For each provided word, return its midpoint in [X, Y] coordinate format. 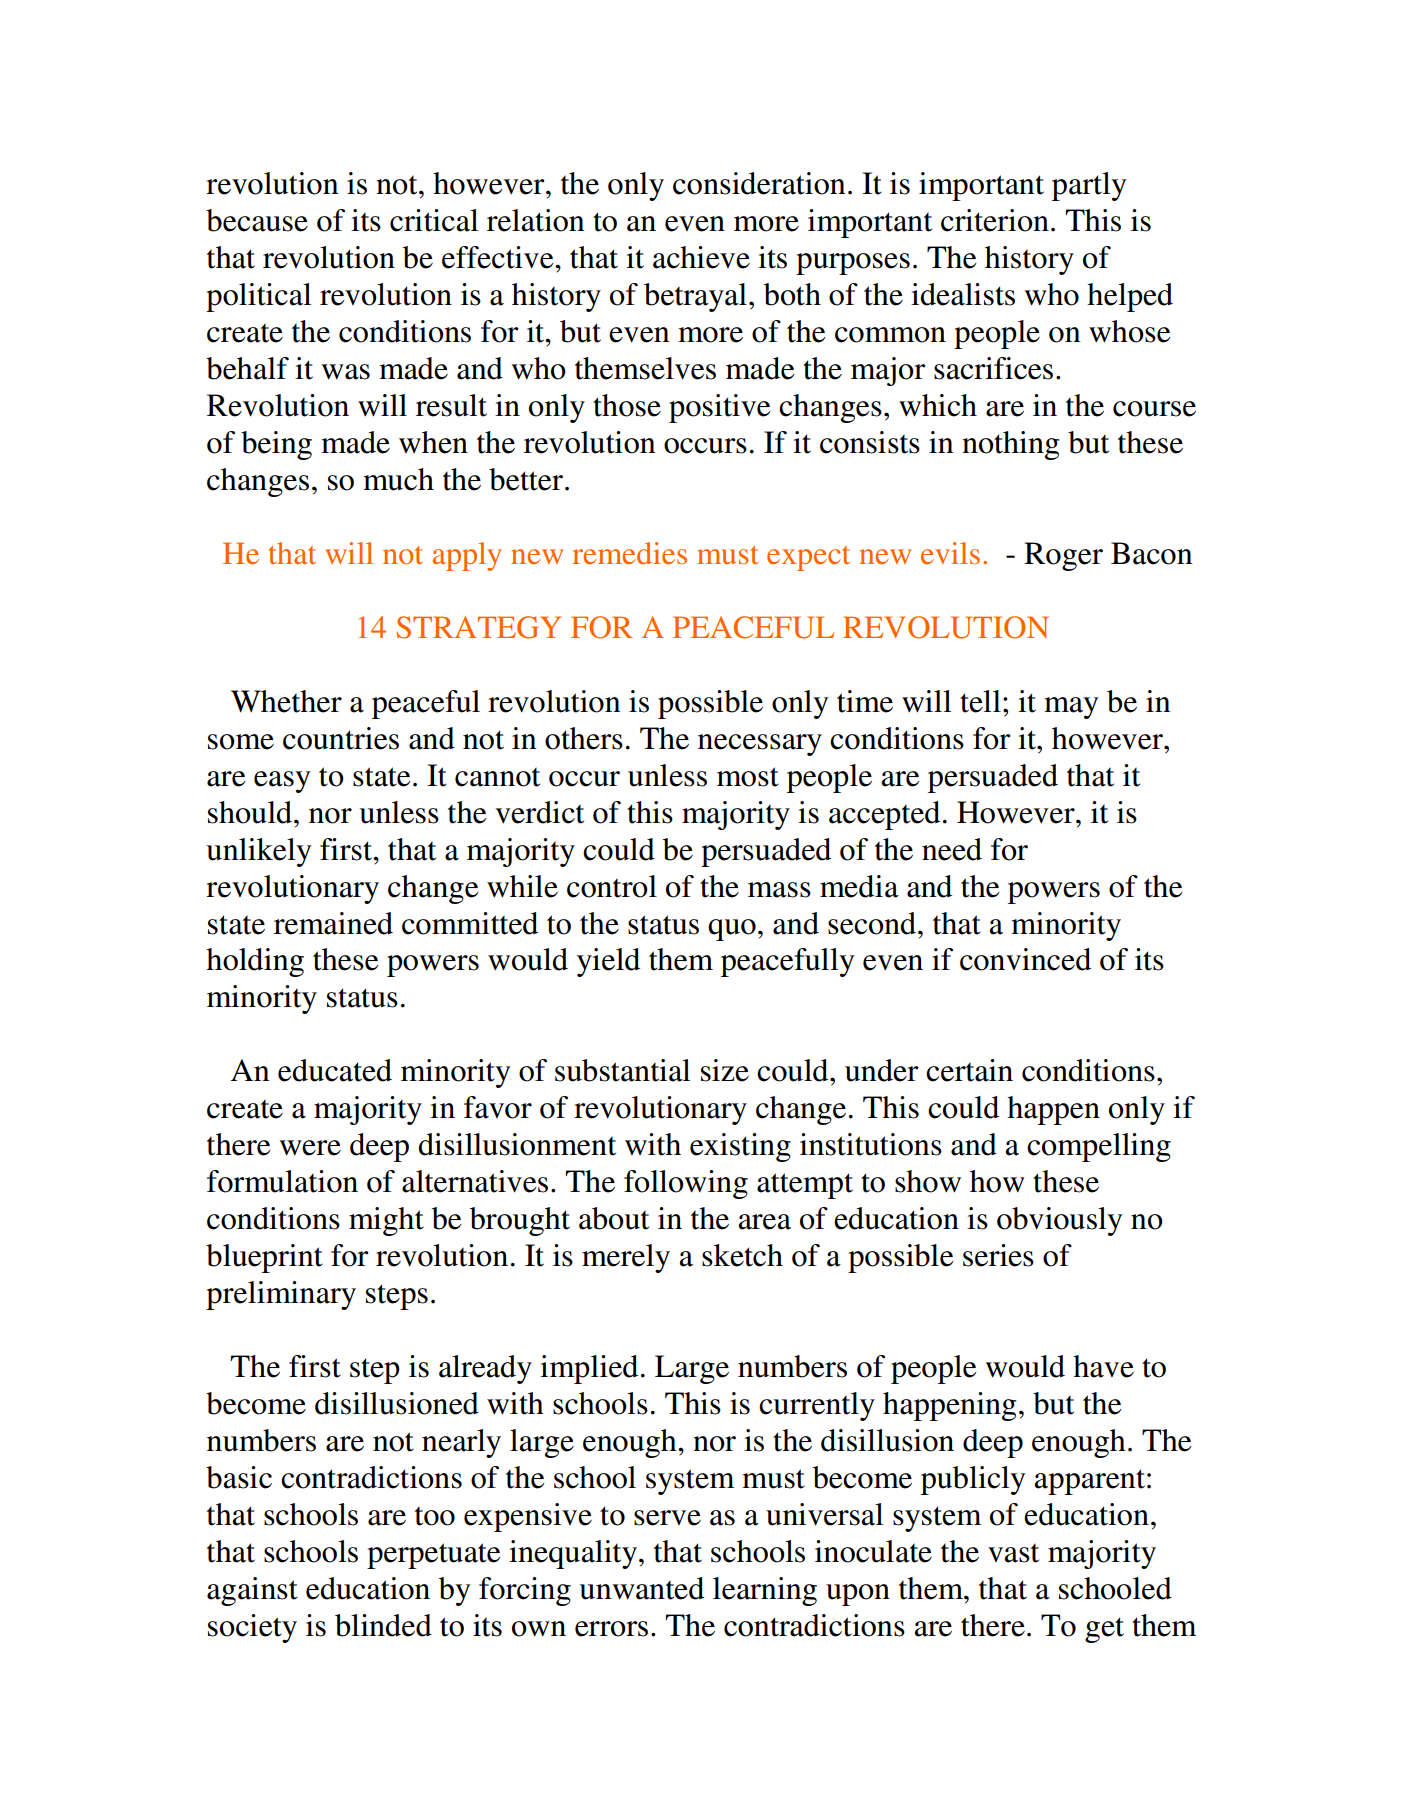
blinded [383, 1625]
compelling [1099, 1147]
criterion [995, 220]
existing [740, 1147]
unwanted [641, 1588]
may [1071, 708]
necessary [760, 745]
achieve [701, 257]
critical [434, 220]
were [310, 1148]
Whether [286, 701]
